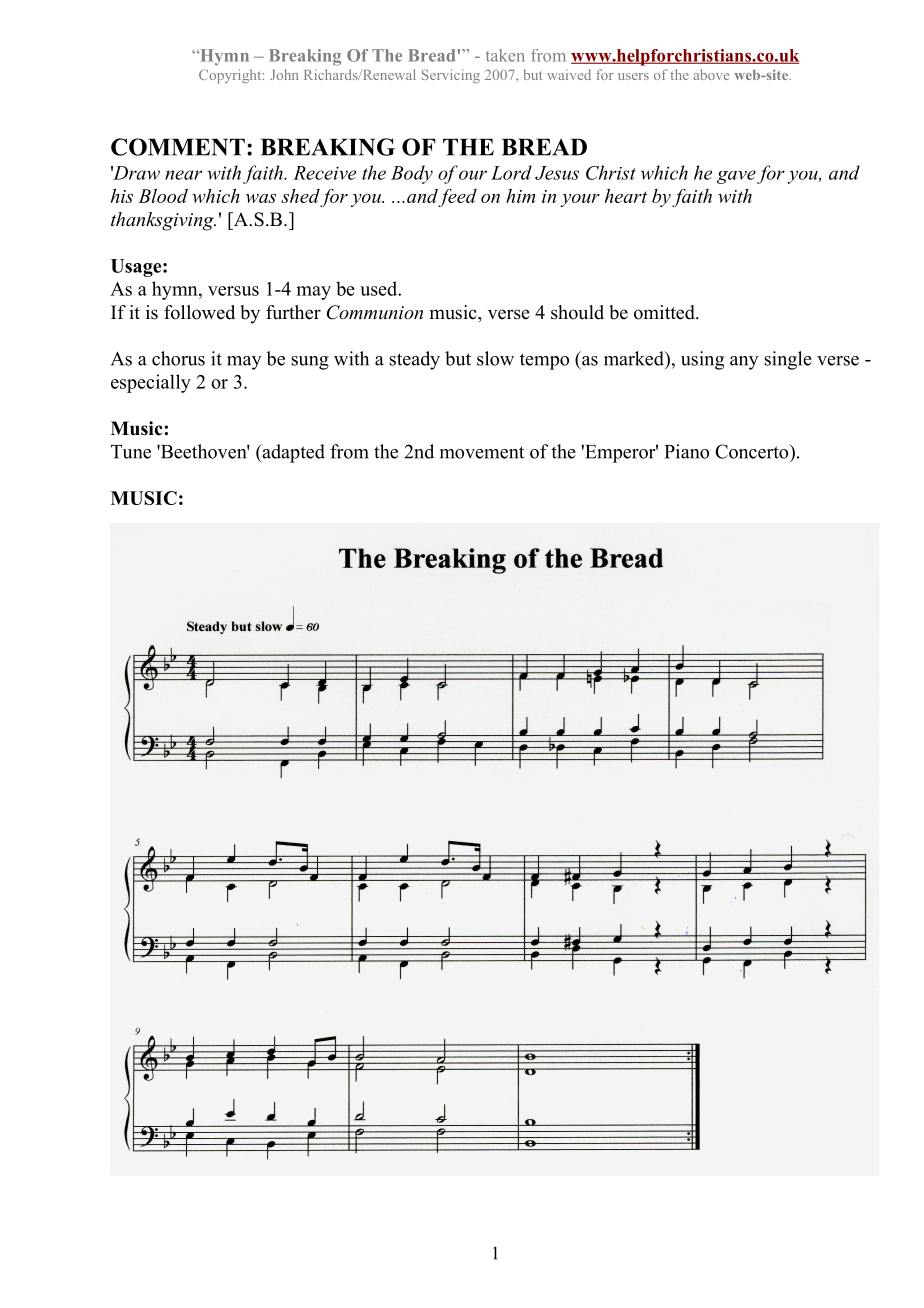  What do you see at coordinates (284, 74) in the screenshot?
I see `John` at bounding box center [284, 74].
